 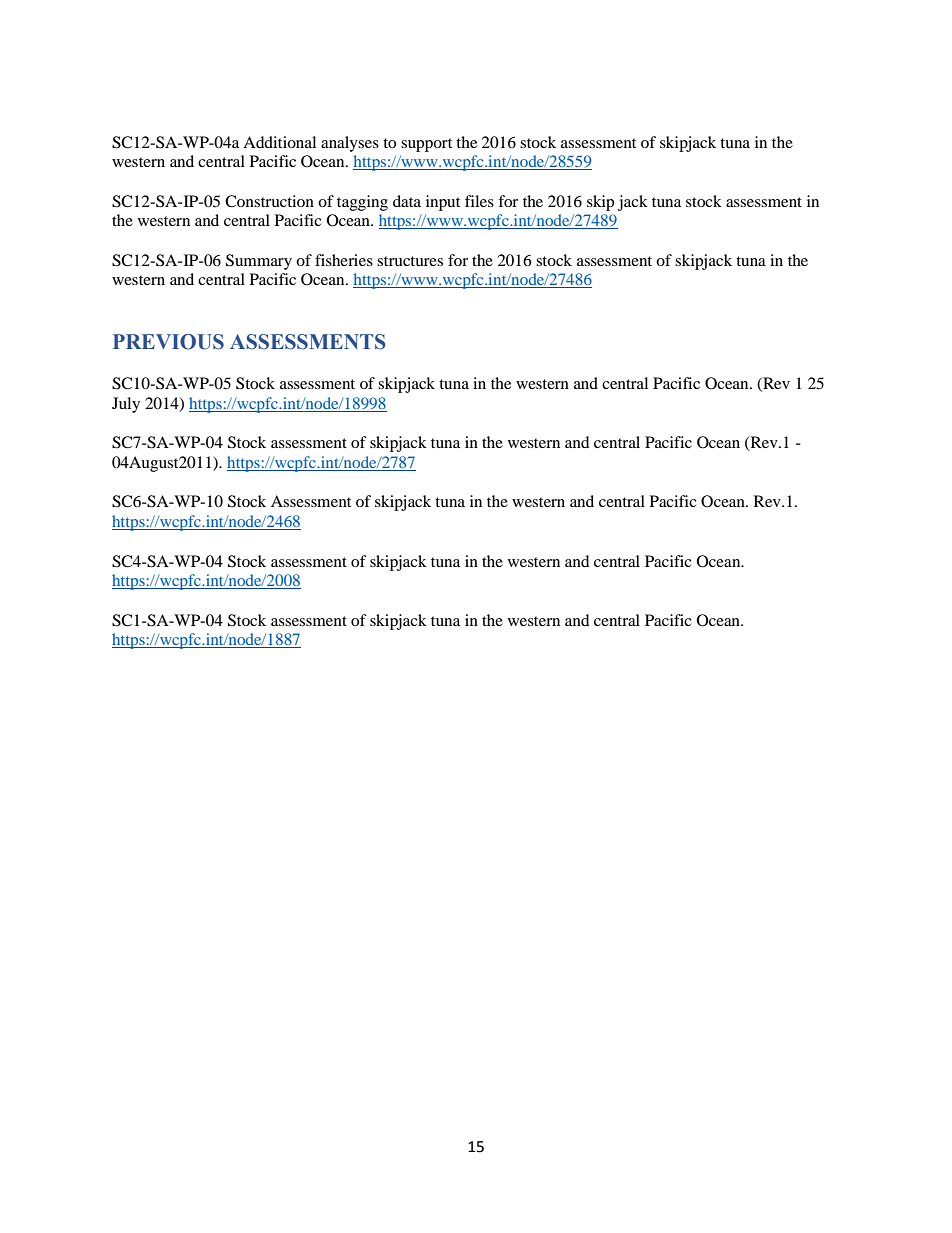 I want to click on Additional, so click(x=279, y=142).
